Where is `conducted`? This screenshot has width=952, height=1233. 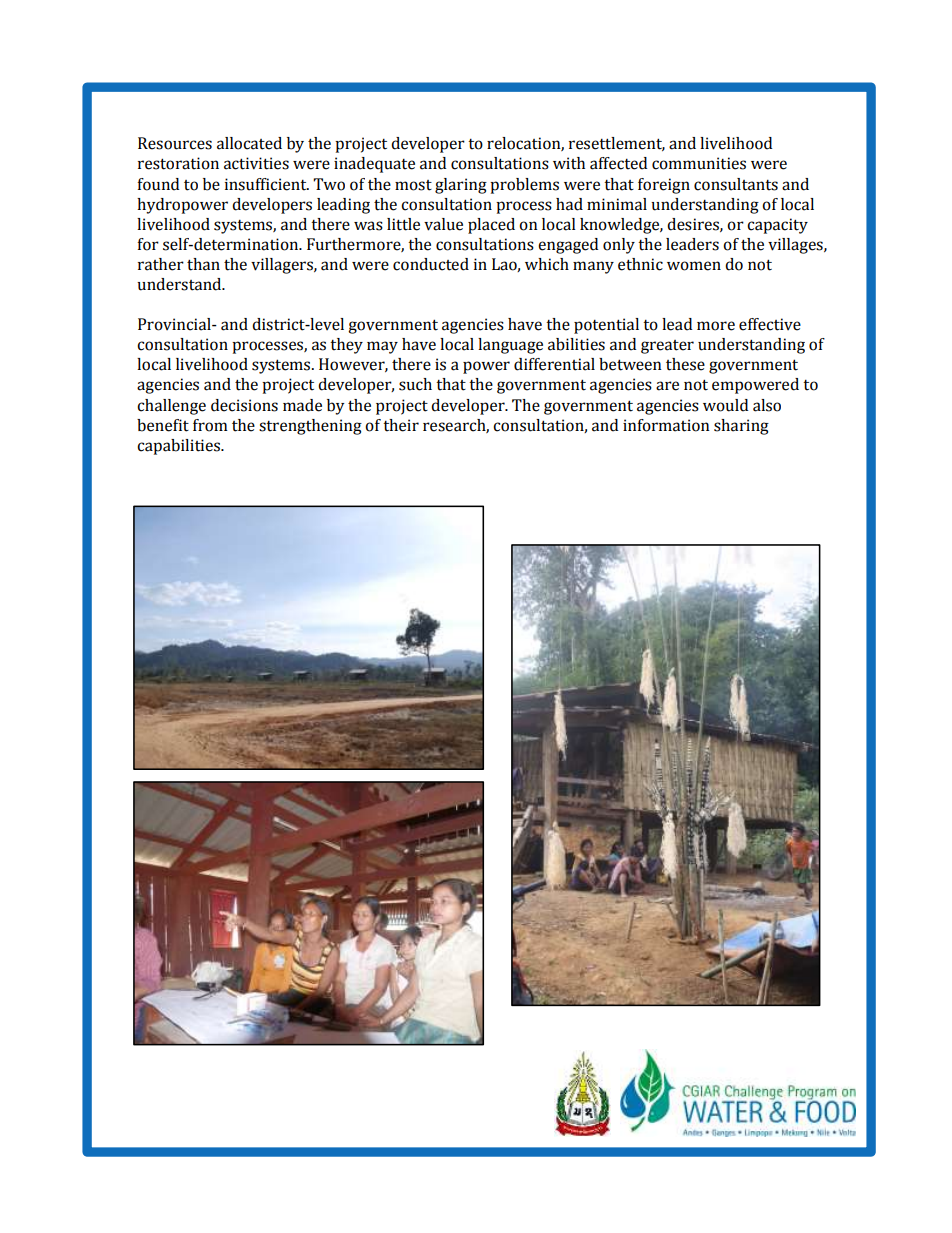
conducted is located at coordinates (431, 264).
